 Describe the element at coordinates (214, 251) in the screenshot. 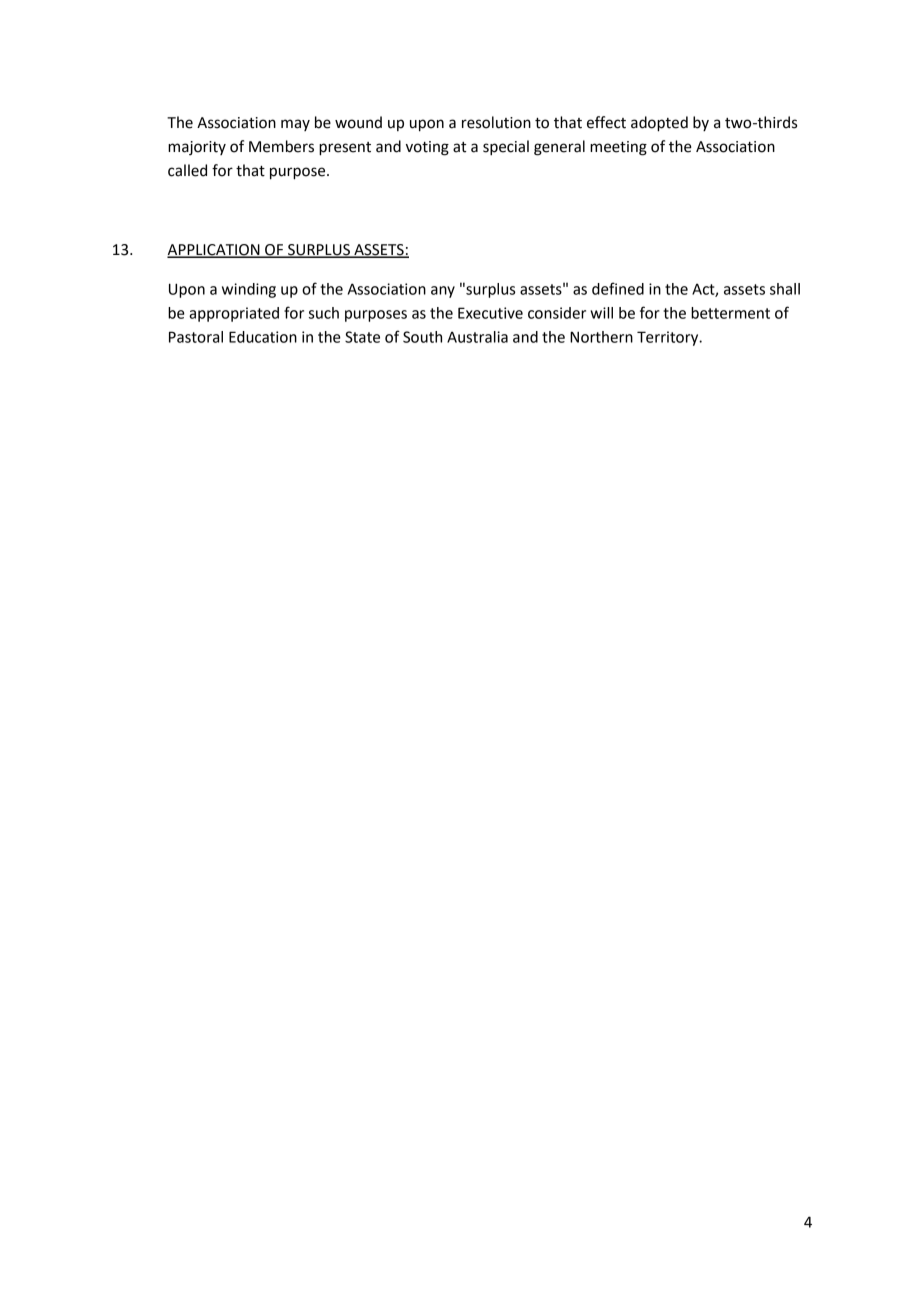

I see `APPLICATION` at that location.
